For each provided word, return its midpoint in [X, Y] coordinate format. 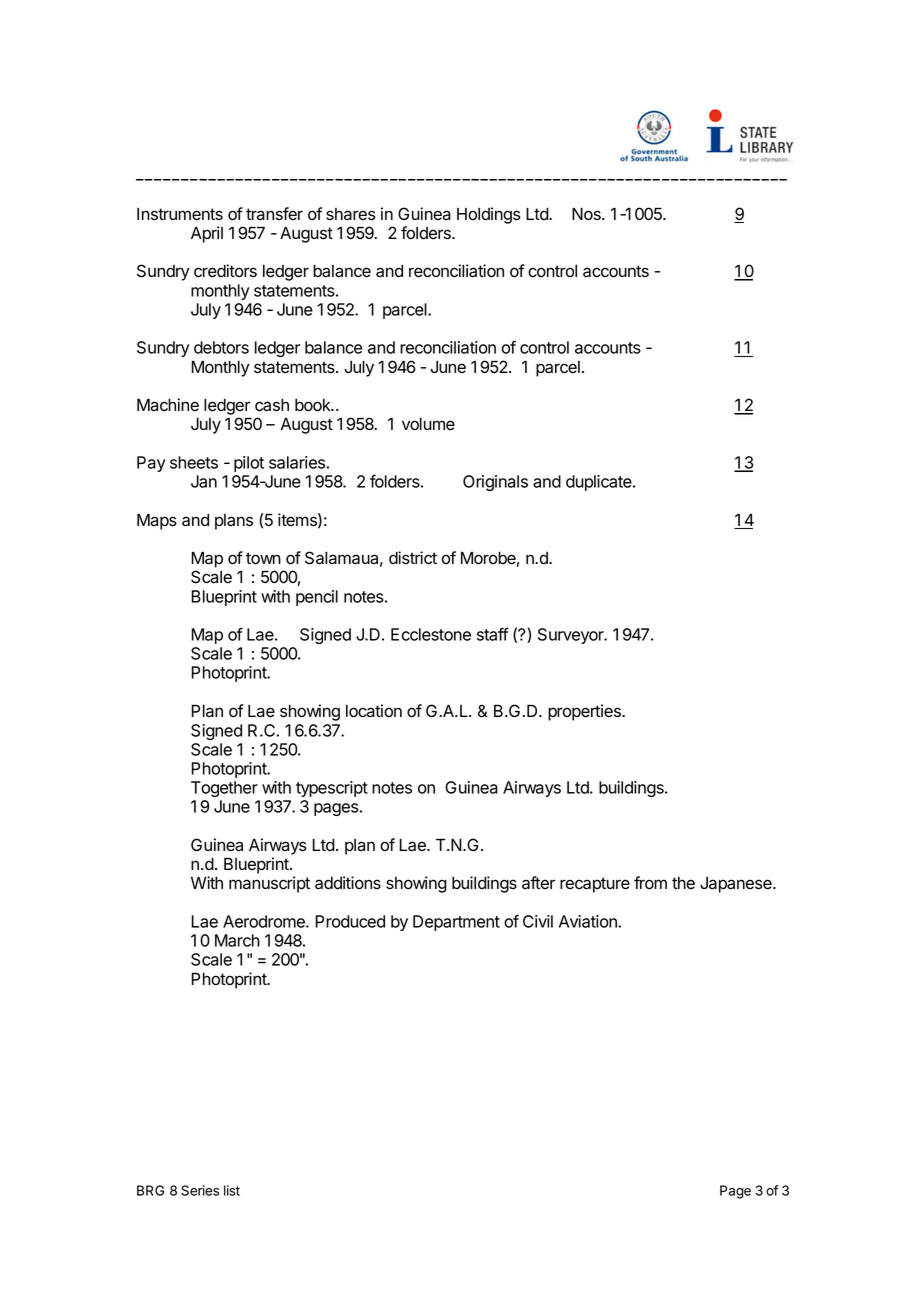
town [263, 558]
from [650, 883]
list [232, 1190]
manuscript [269, 884]
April [207, 234]
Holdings [489, 215]
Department [456, 923]
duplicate [600, 483]
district [413, 558]
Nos [587, 214]
